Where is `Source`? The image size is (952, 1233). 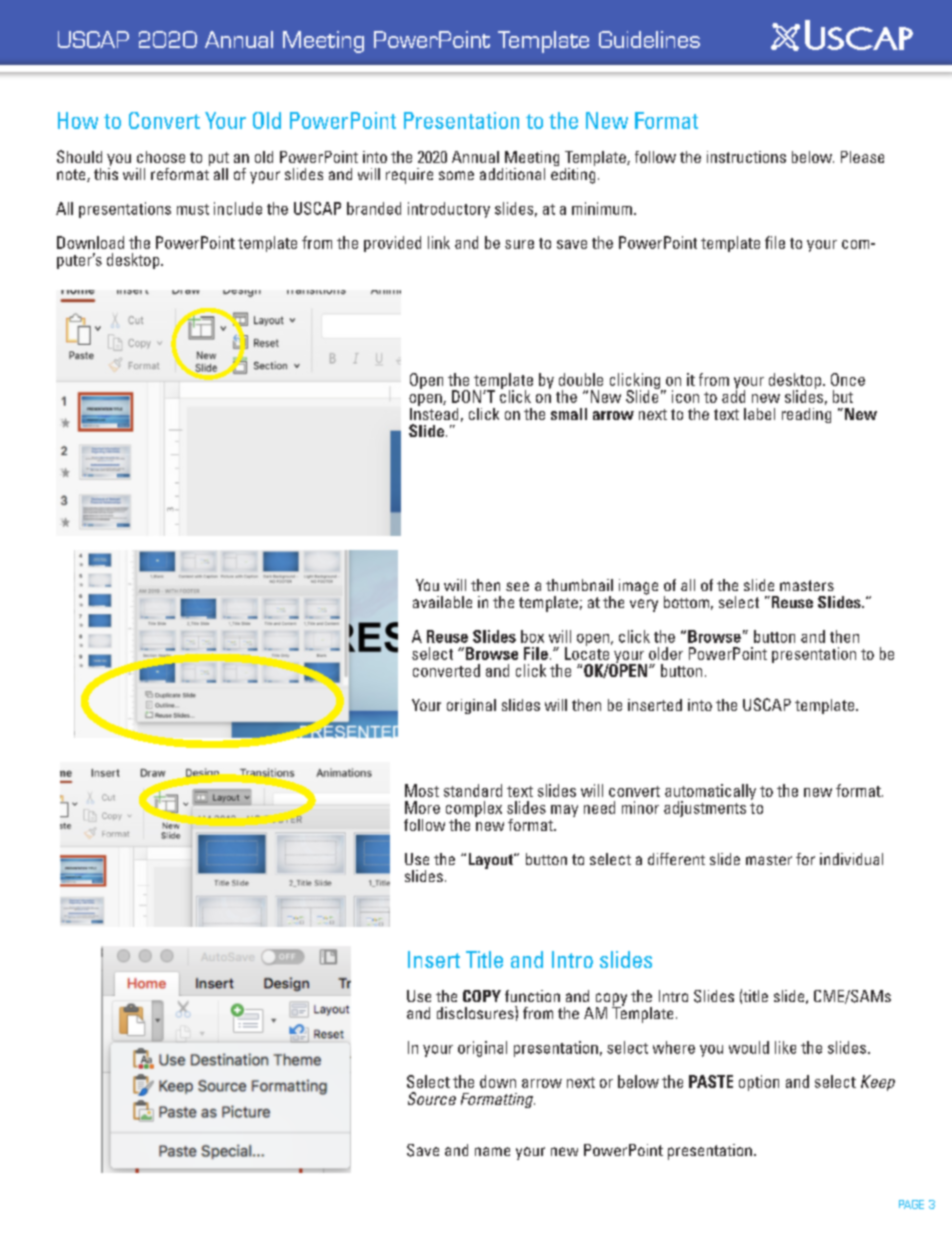
Source is located at coordinates (432, 1098).
